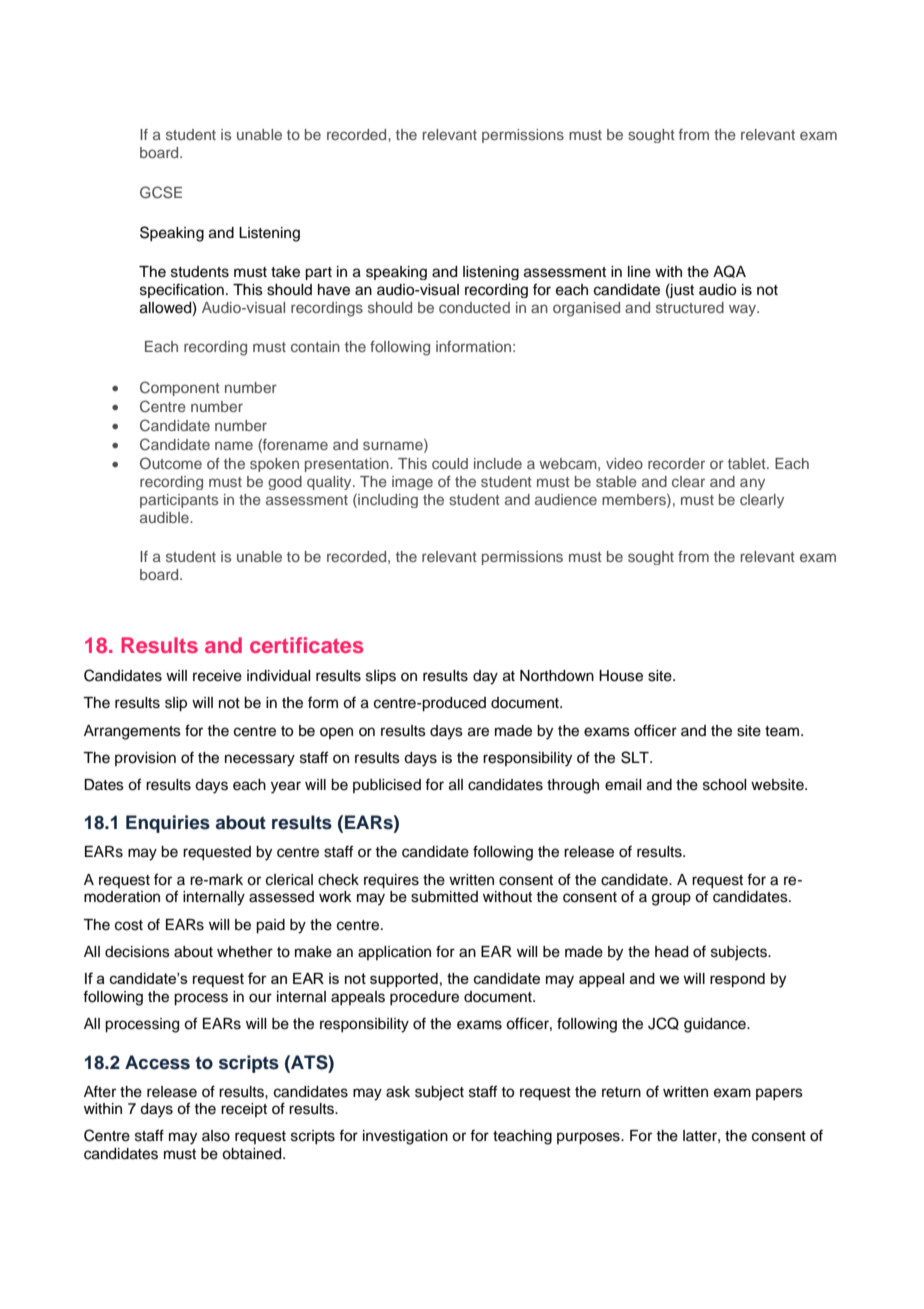 This screenshot has height=1309, width=924. Describe the element at coordinates (752, 484) in the screenshot. I see `any` at that location.
